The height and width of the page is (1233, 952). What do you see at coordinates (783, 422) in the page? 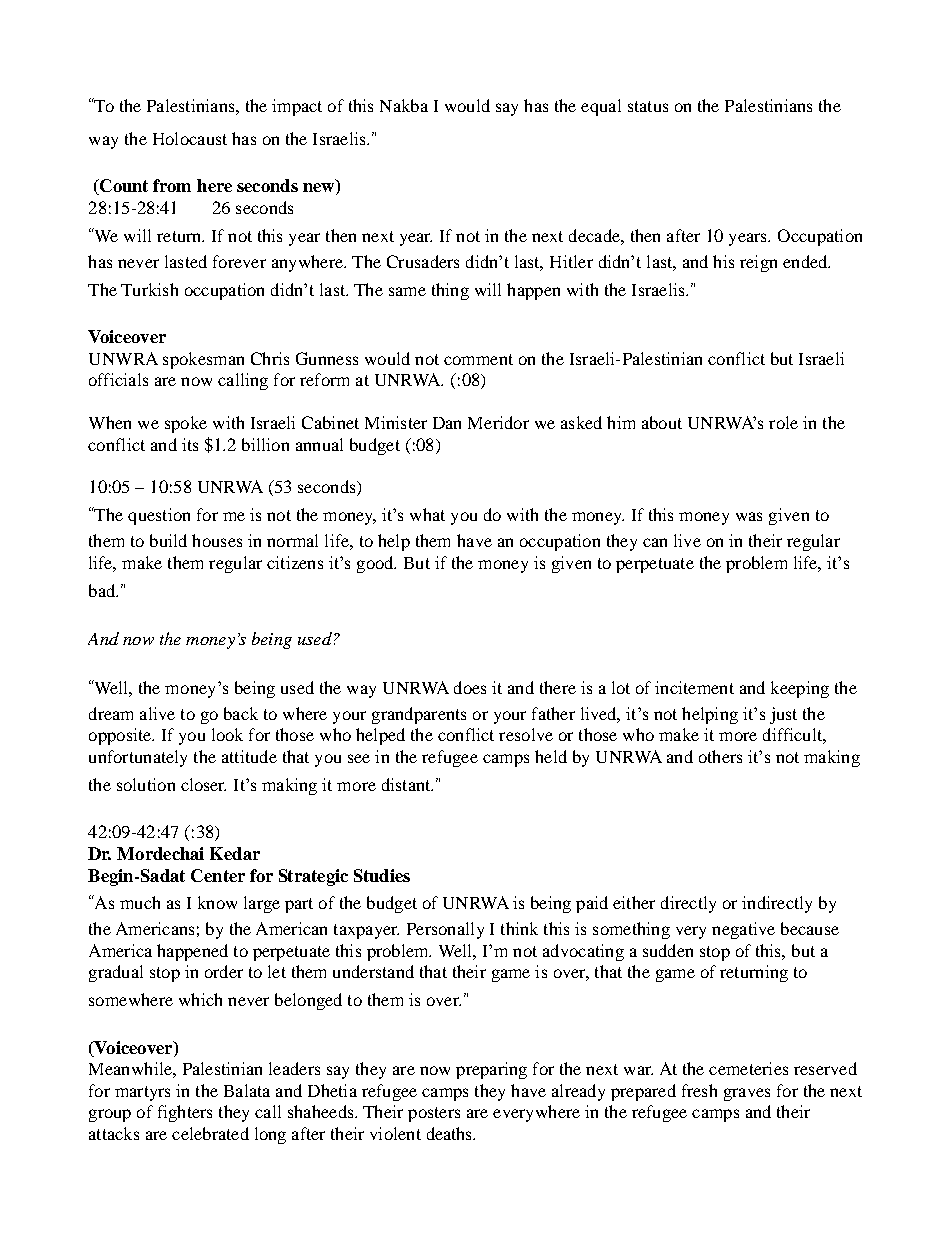
I see `role` at bounding box center [783, 422].
